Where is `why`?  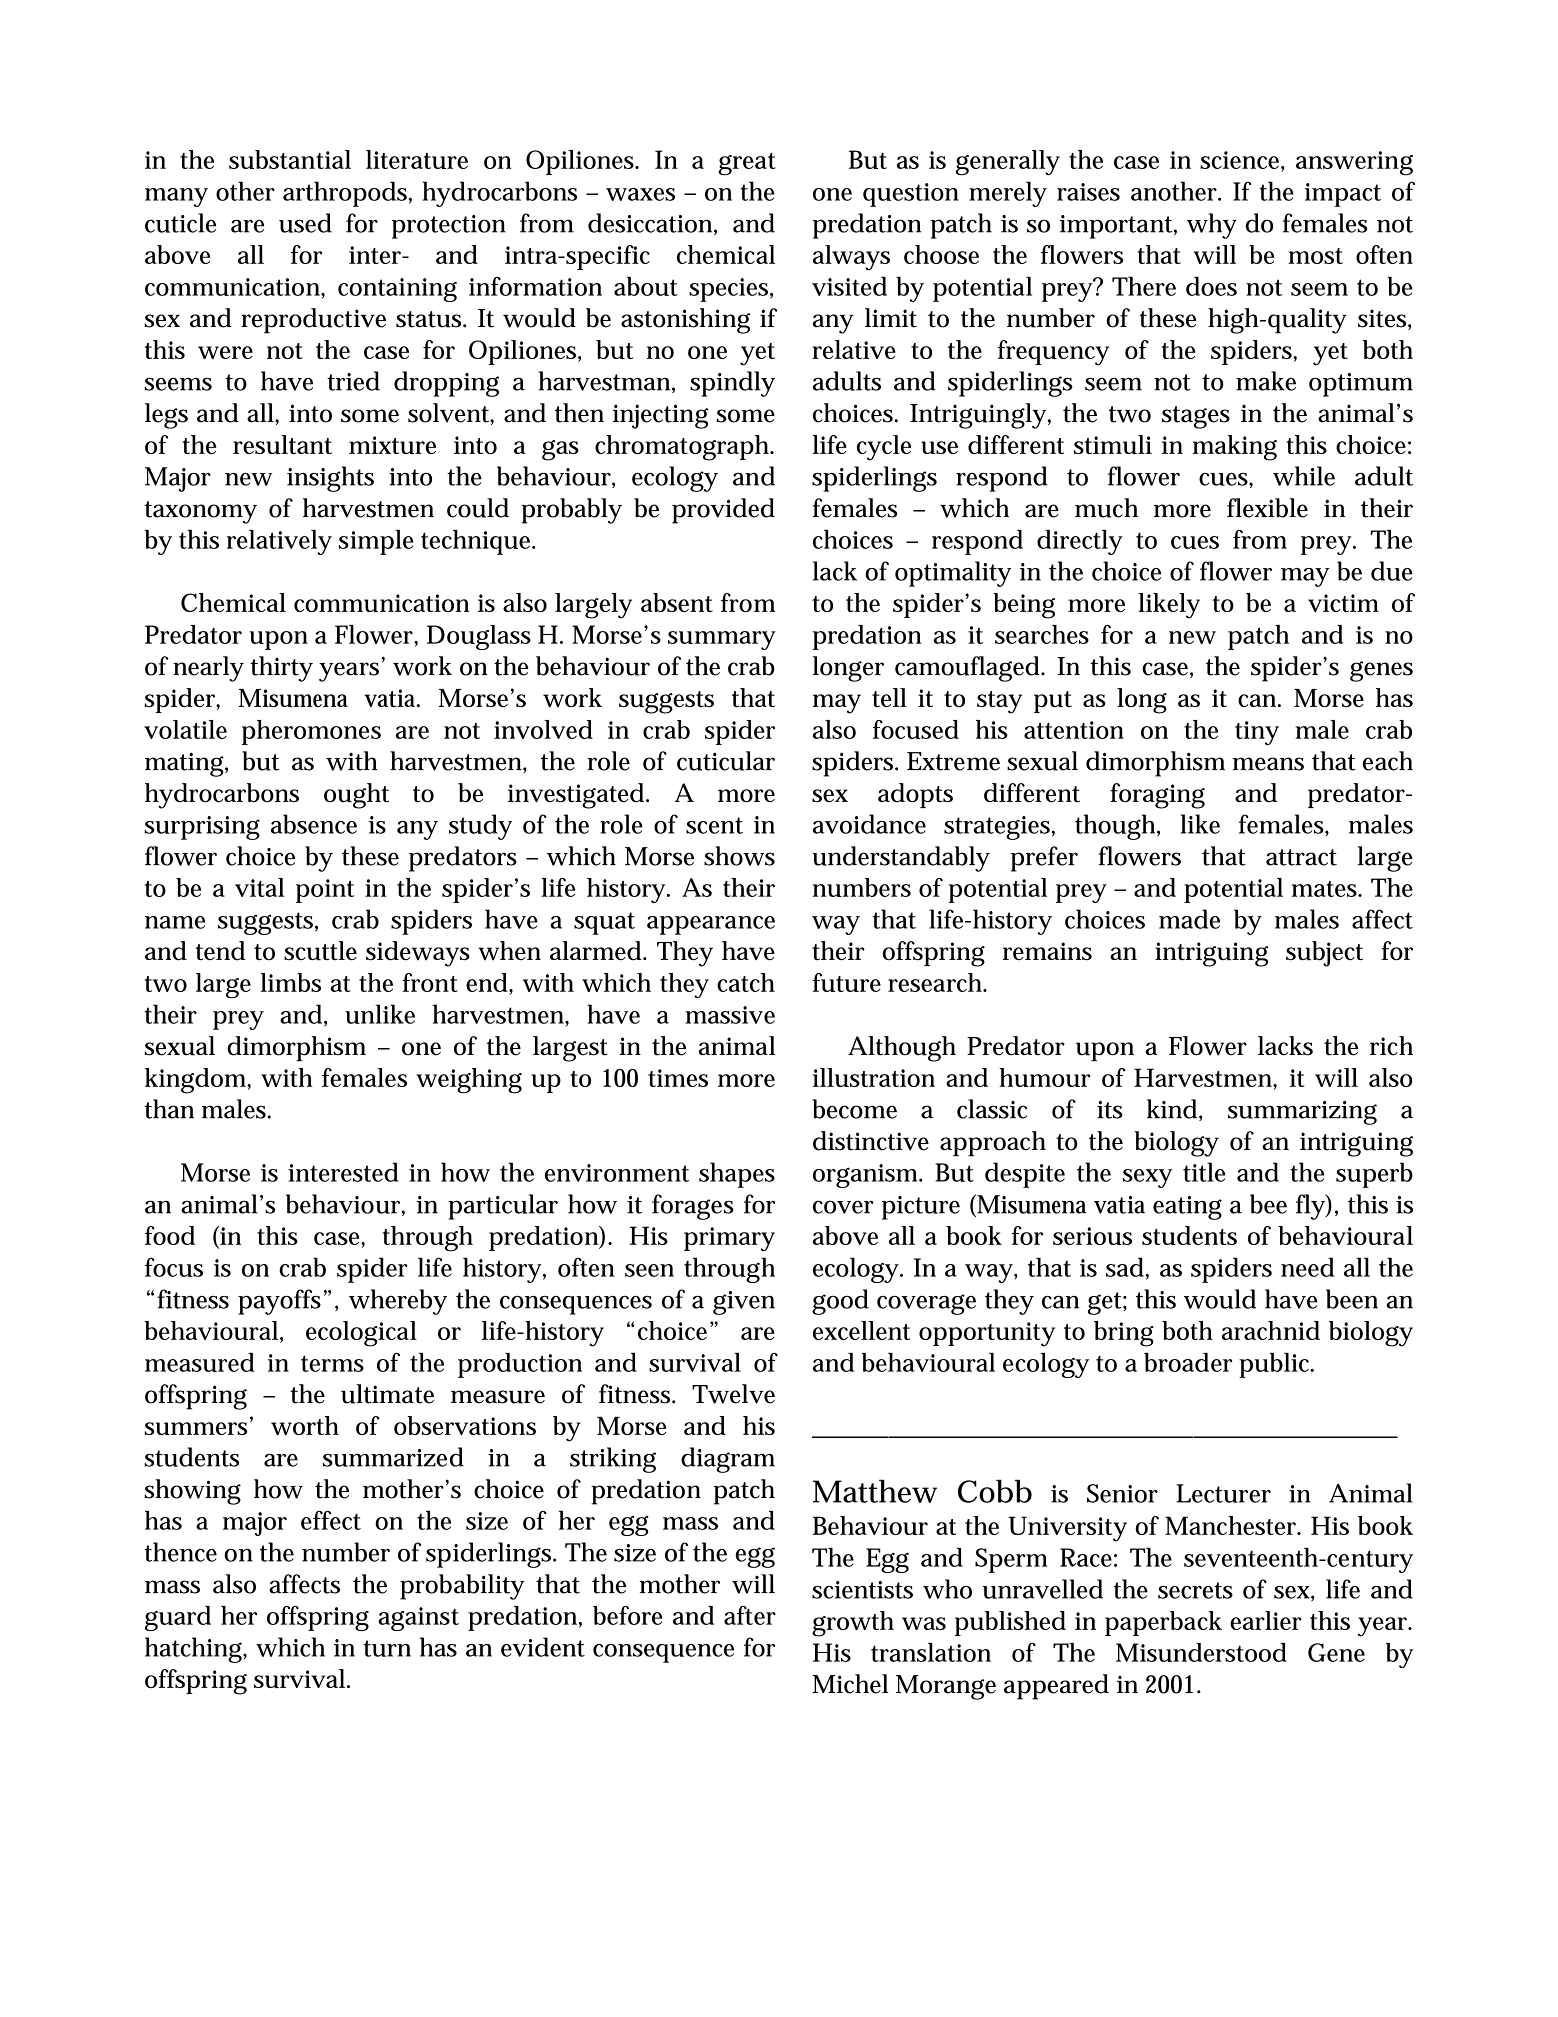
why is located at coordinates (1212, 226).
